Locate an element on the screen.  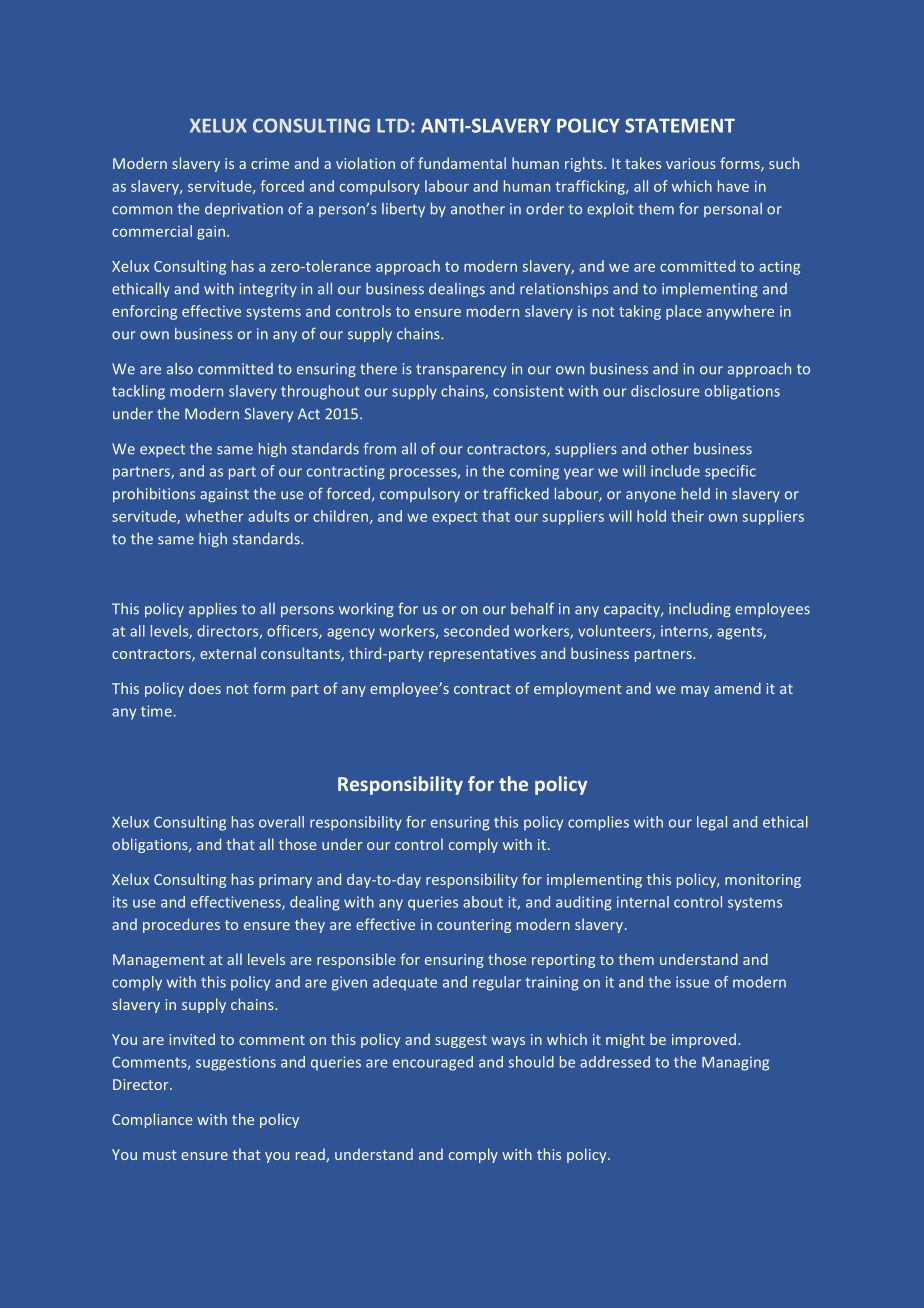
Compliance is located at coordinates (152, 1120).
